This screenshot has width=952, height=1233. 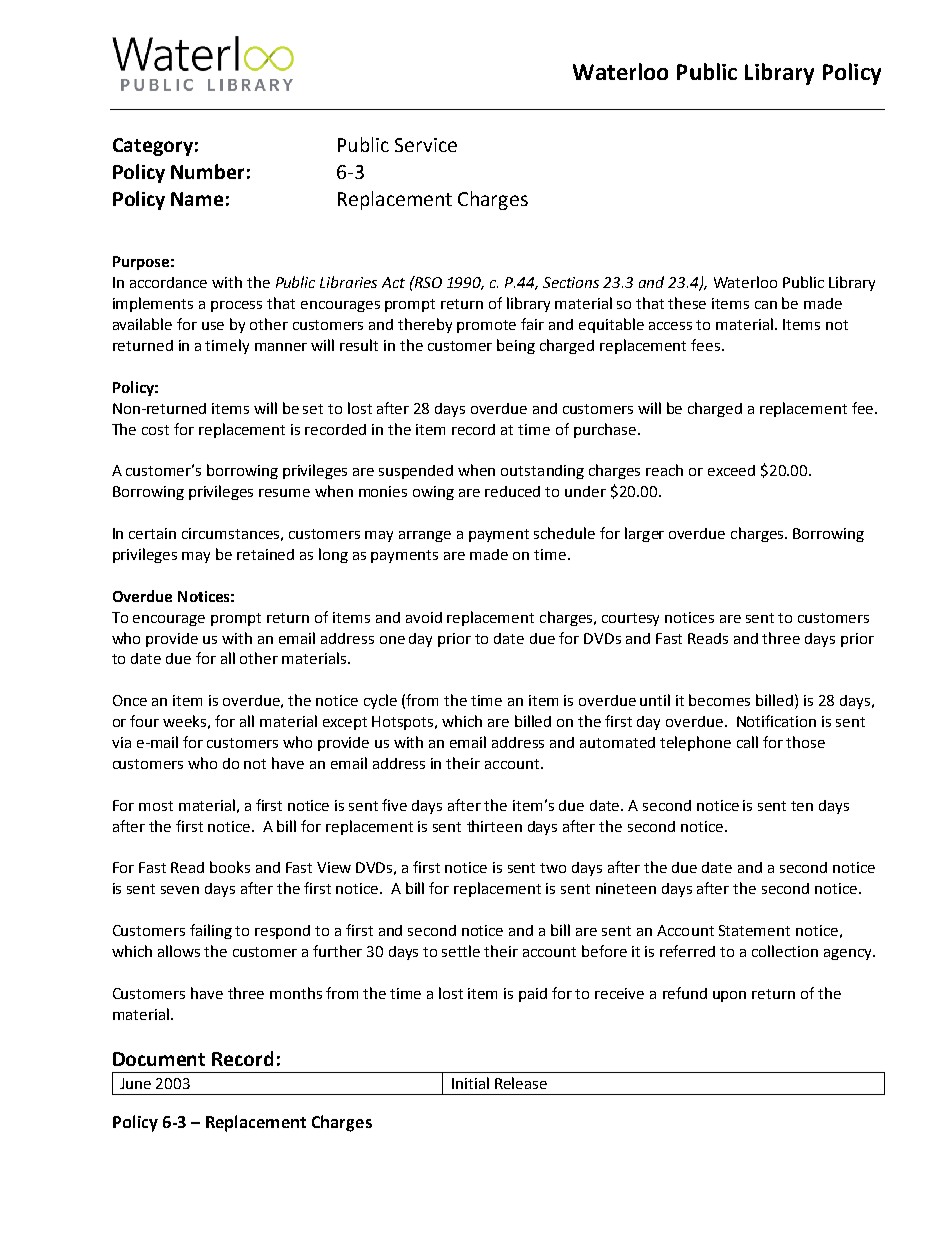 What do you see at coordinates (747, 742) in the screenshot?
I see `call` at bounding box center [747, 742].
